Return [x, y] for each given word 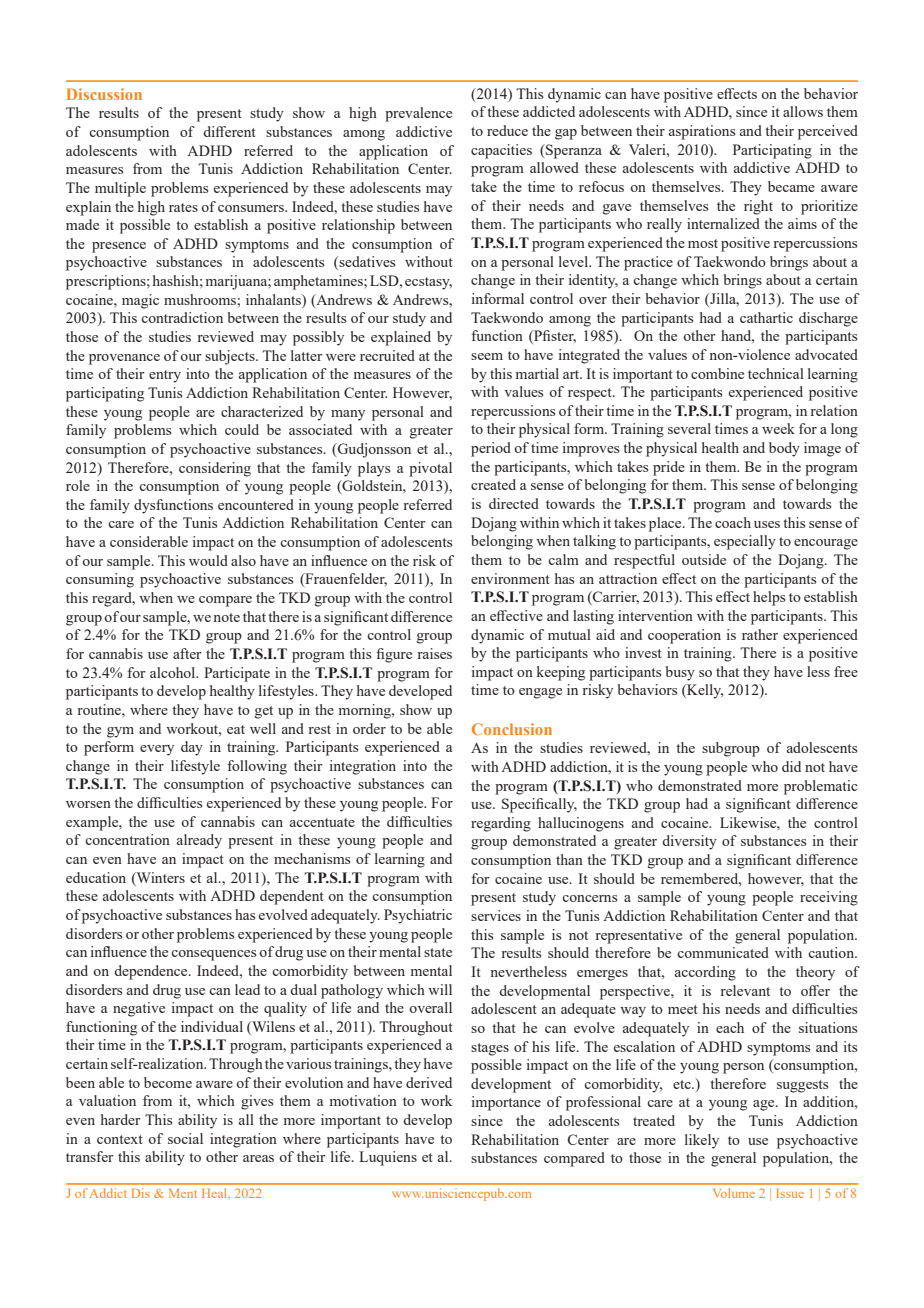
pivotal [430, 469]
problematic [821, 787]
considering [215, 469]
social [185, 1138]
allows [803, 111]
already [199, 841]
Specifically [539, 805]
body [784, 449]
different [229, 131]
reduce [507, 130]
